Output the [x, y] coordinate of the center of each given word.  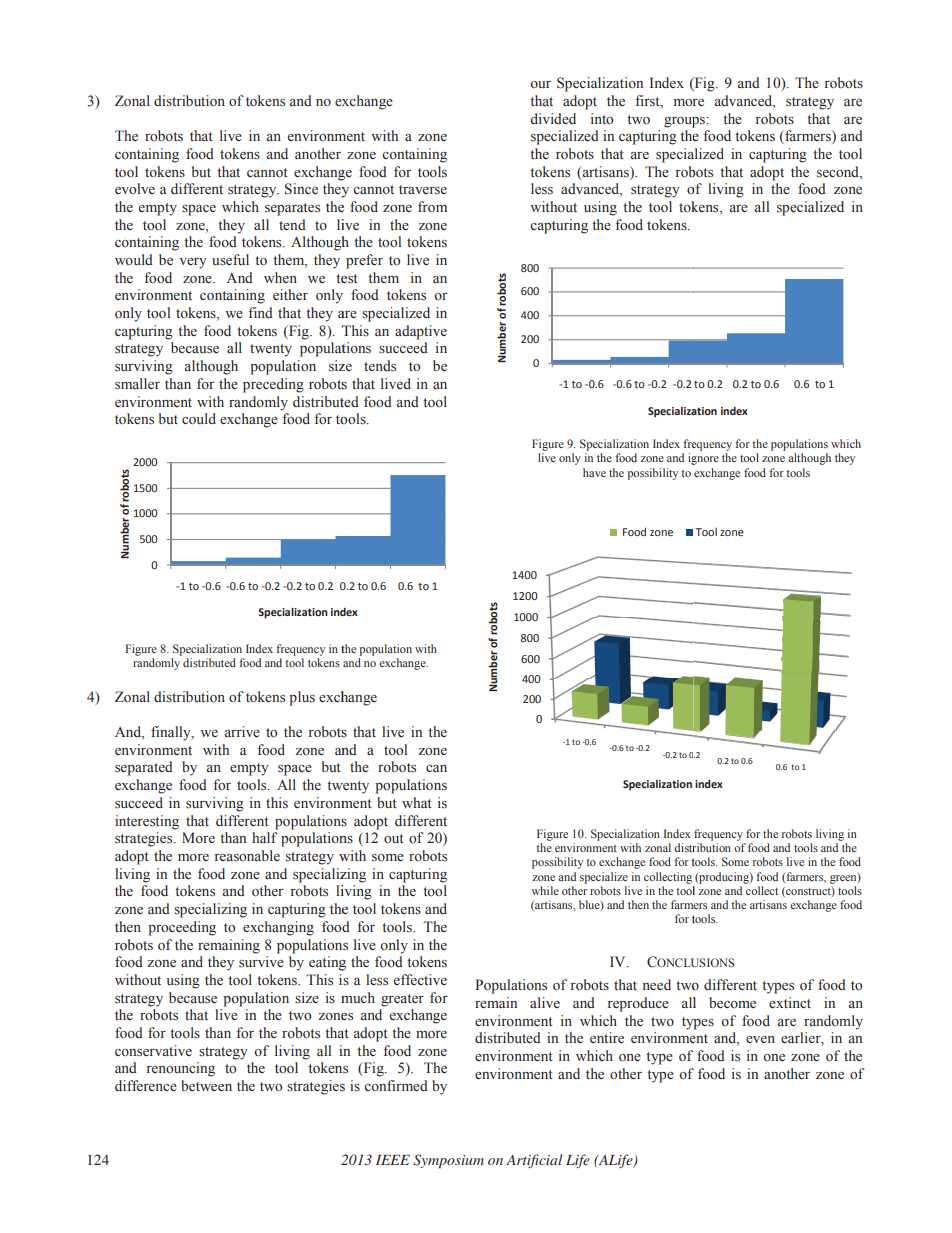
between [206, 1085]
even [760, 1039]
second [839, 172]
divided [553, 118]
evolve [135, 188]
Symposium [448, 1161]
